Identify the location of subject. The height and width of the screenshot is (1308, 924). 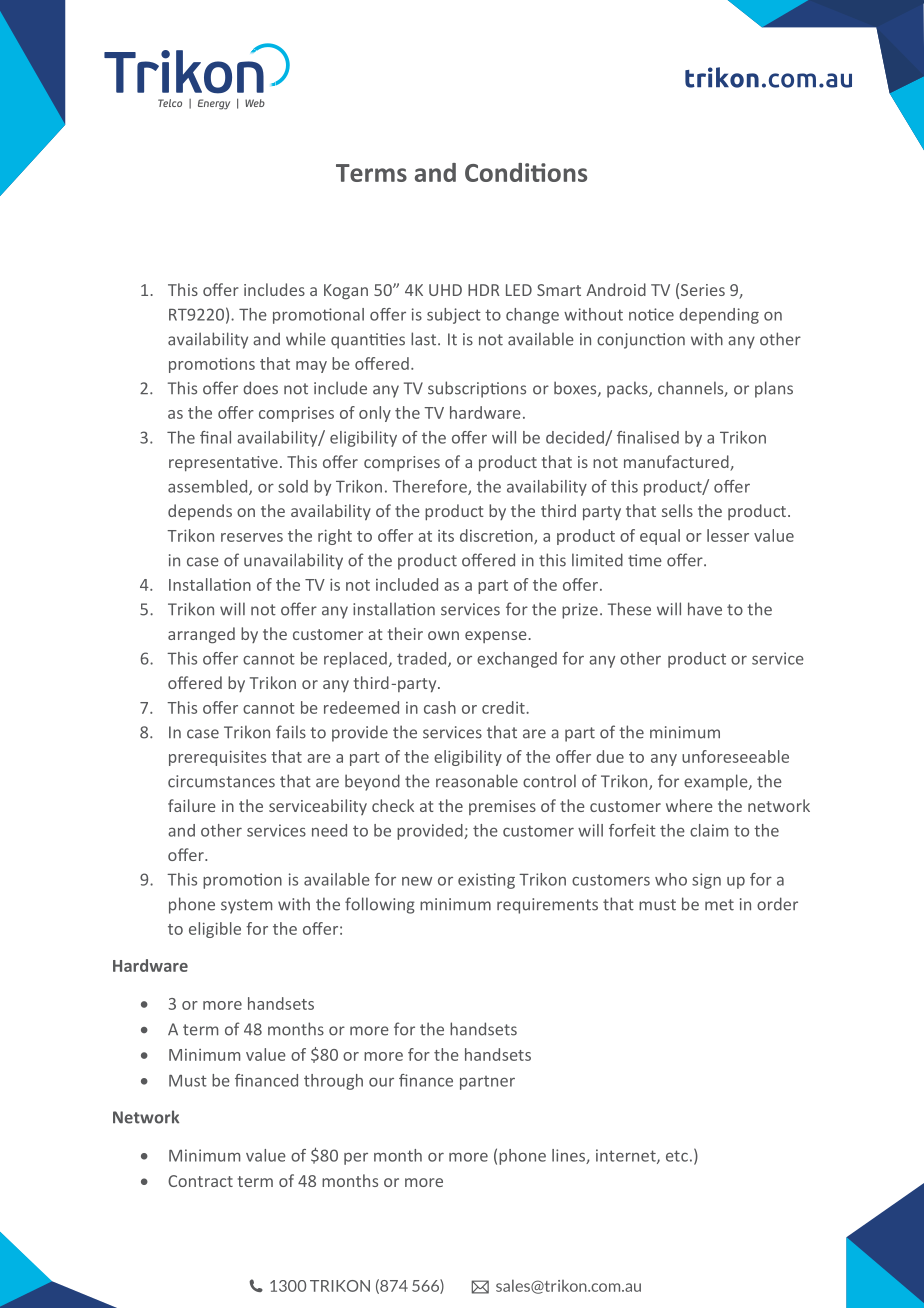
(454, 316).
